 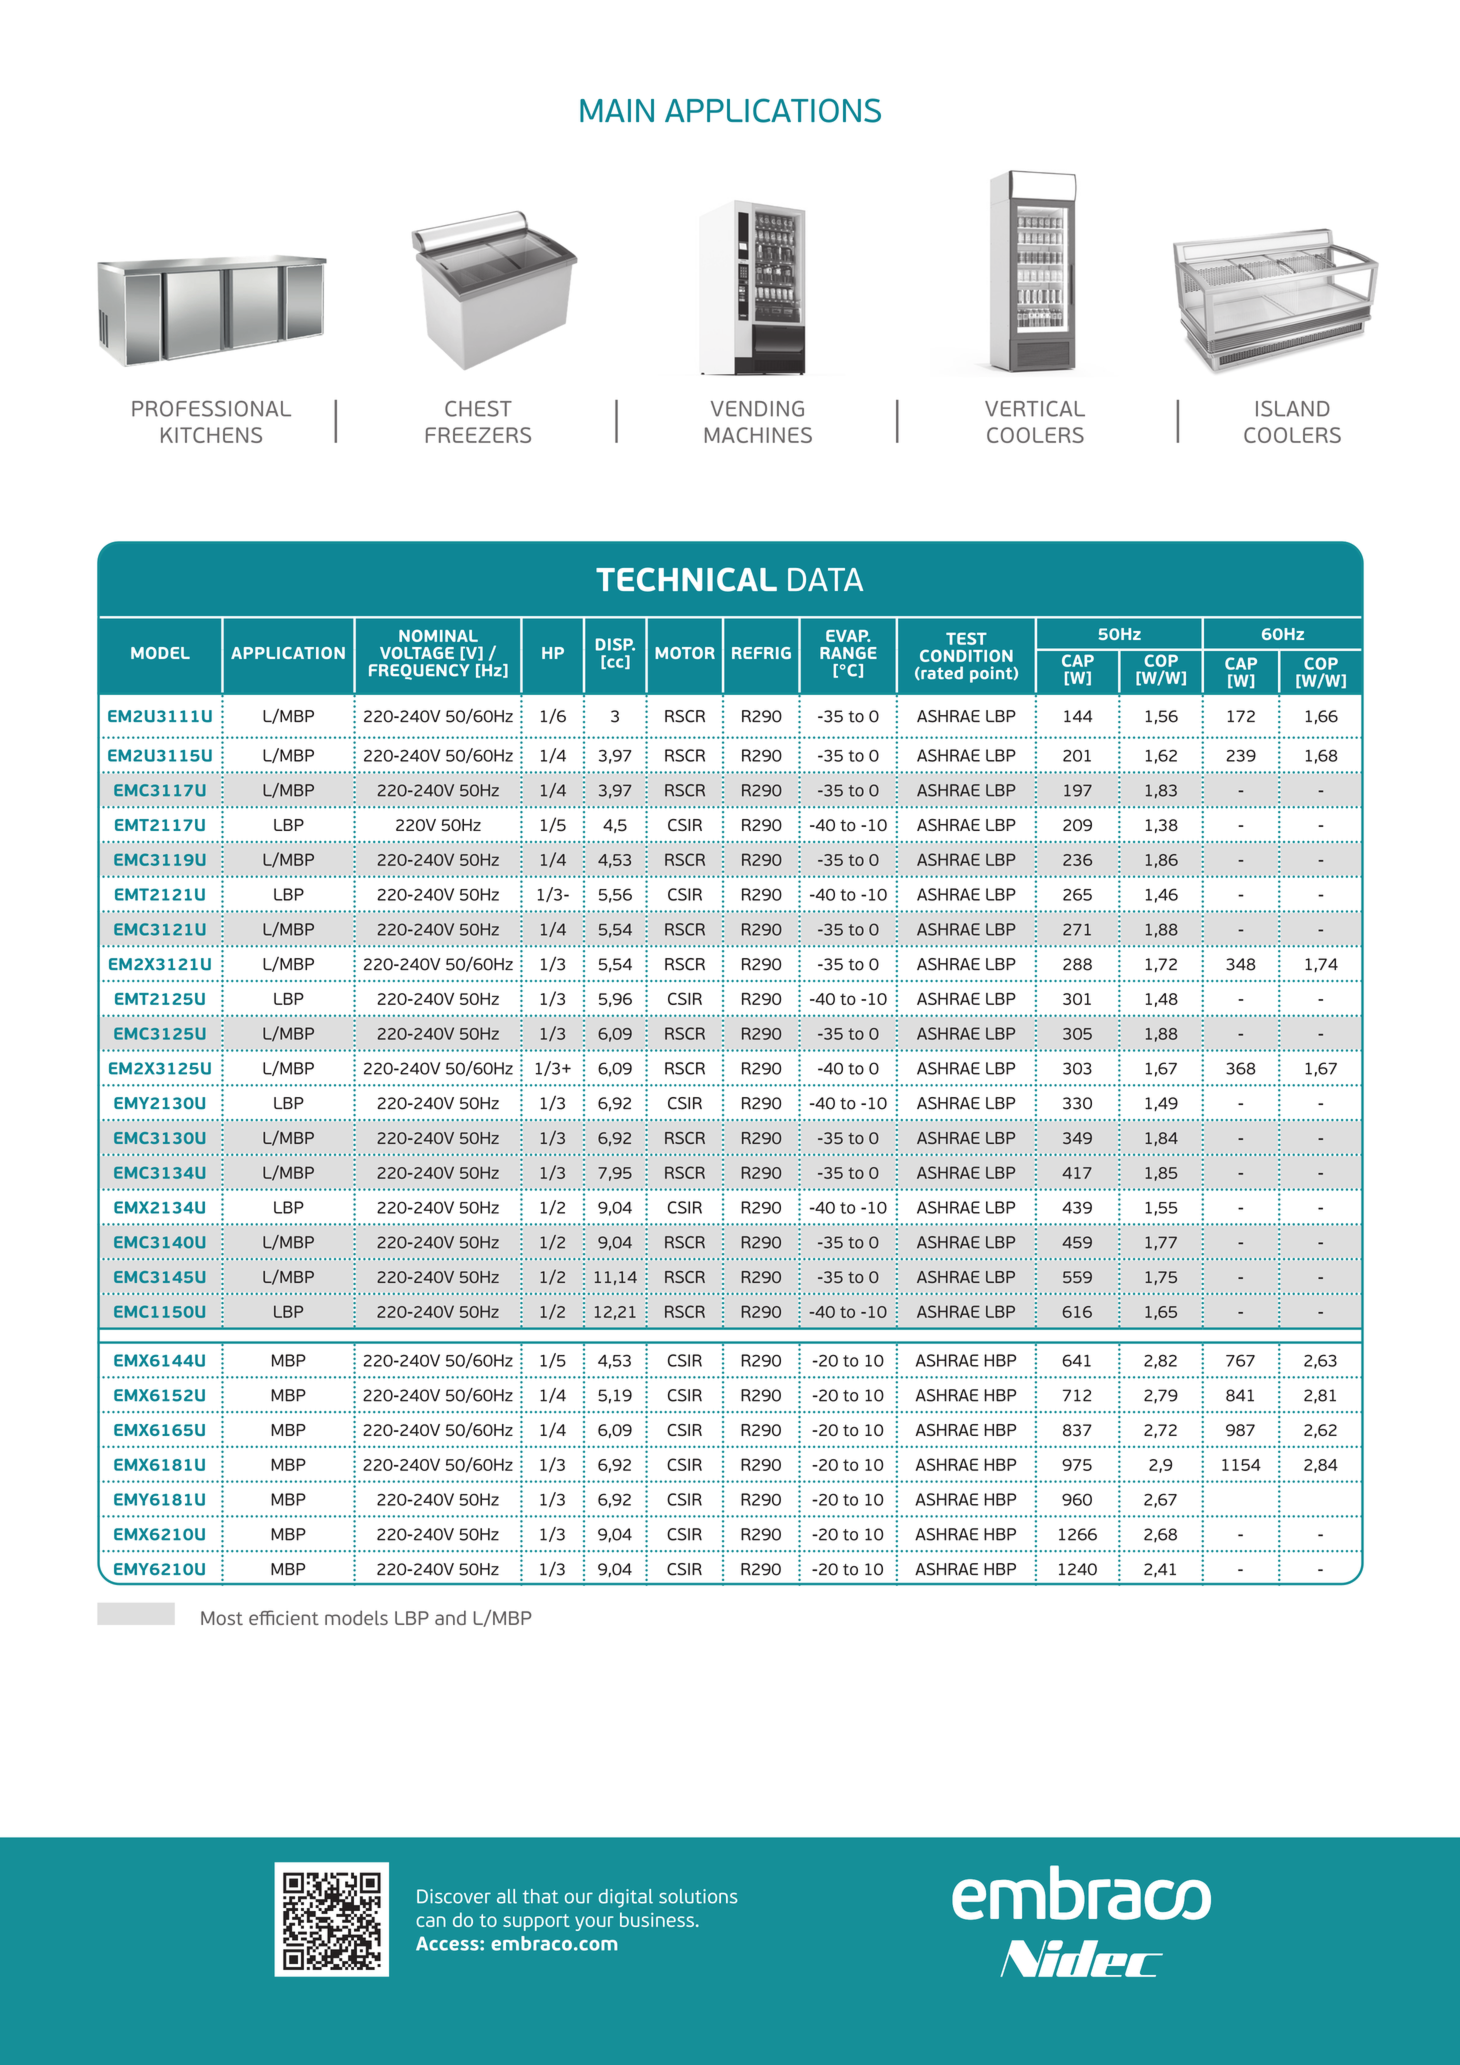 What do you see at coordinates (1035, 409) in the screenshot?
I see `VERTICAL` at bounding box center [1035, 409].
